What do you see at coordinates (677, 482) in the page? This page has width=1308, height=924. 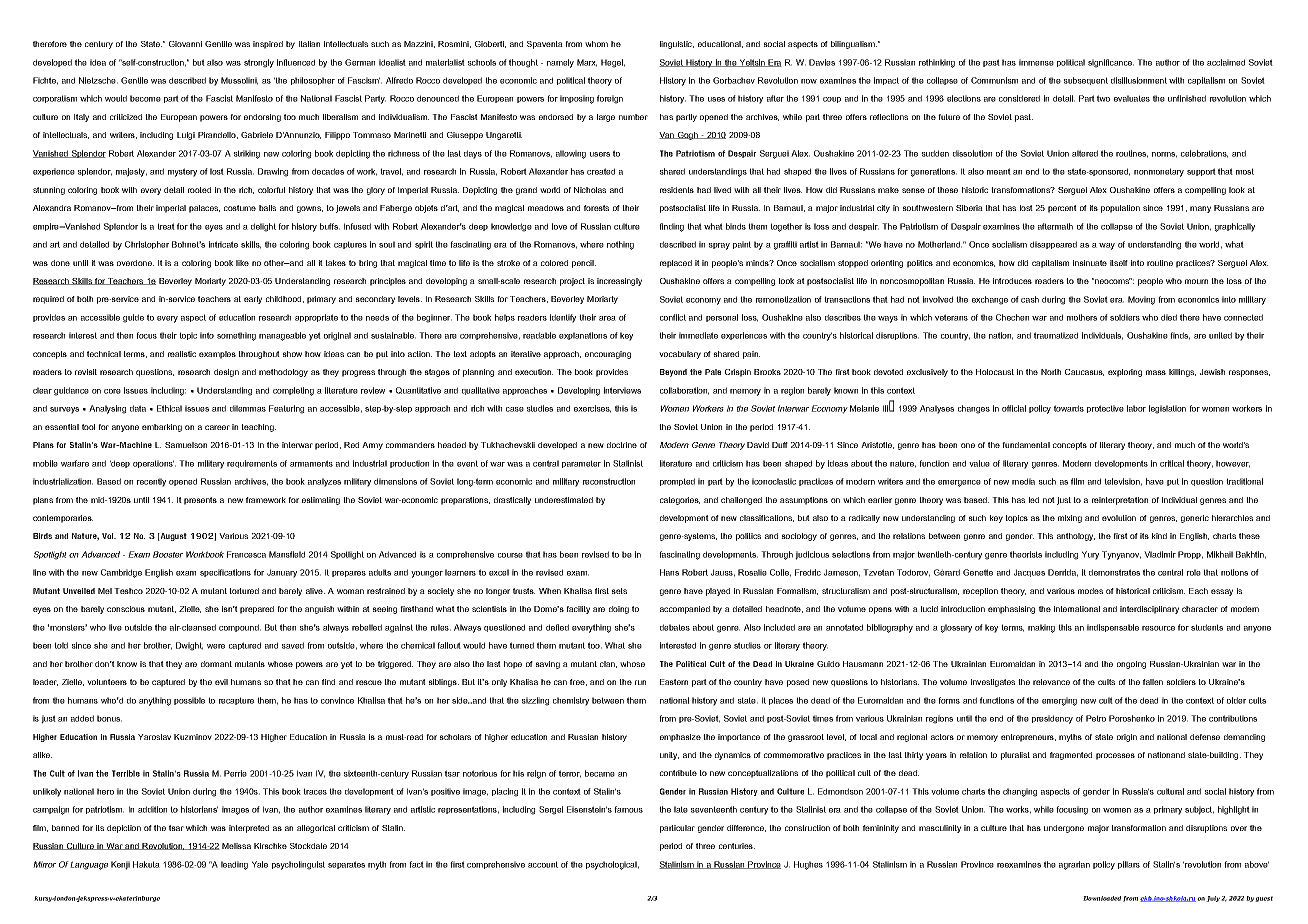 I see `prompted` at bounding box center [677, 482].
